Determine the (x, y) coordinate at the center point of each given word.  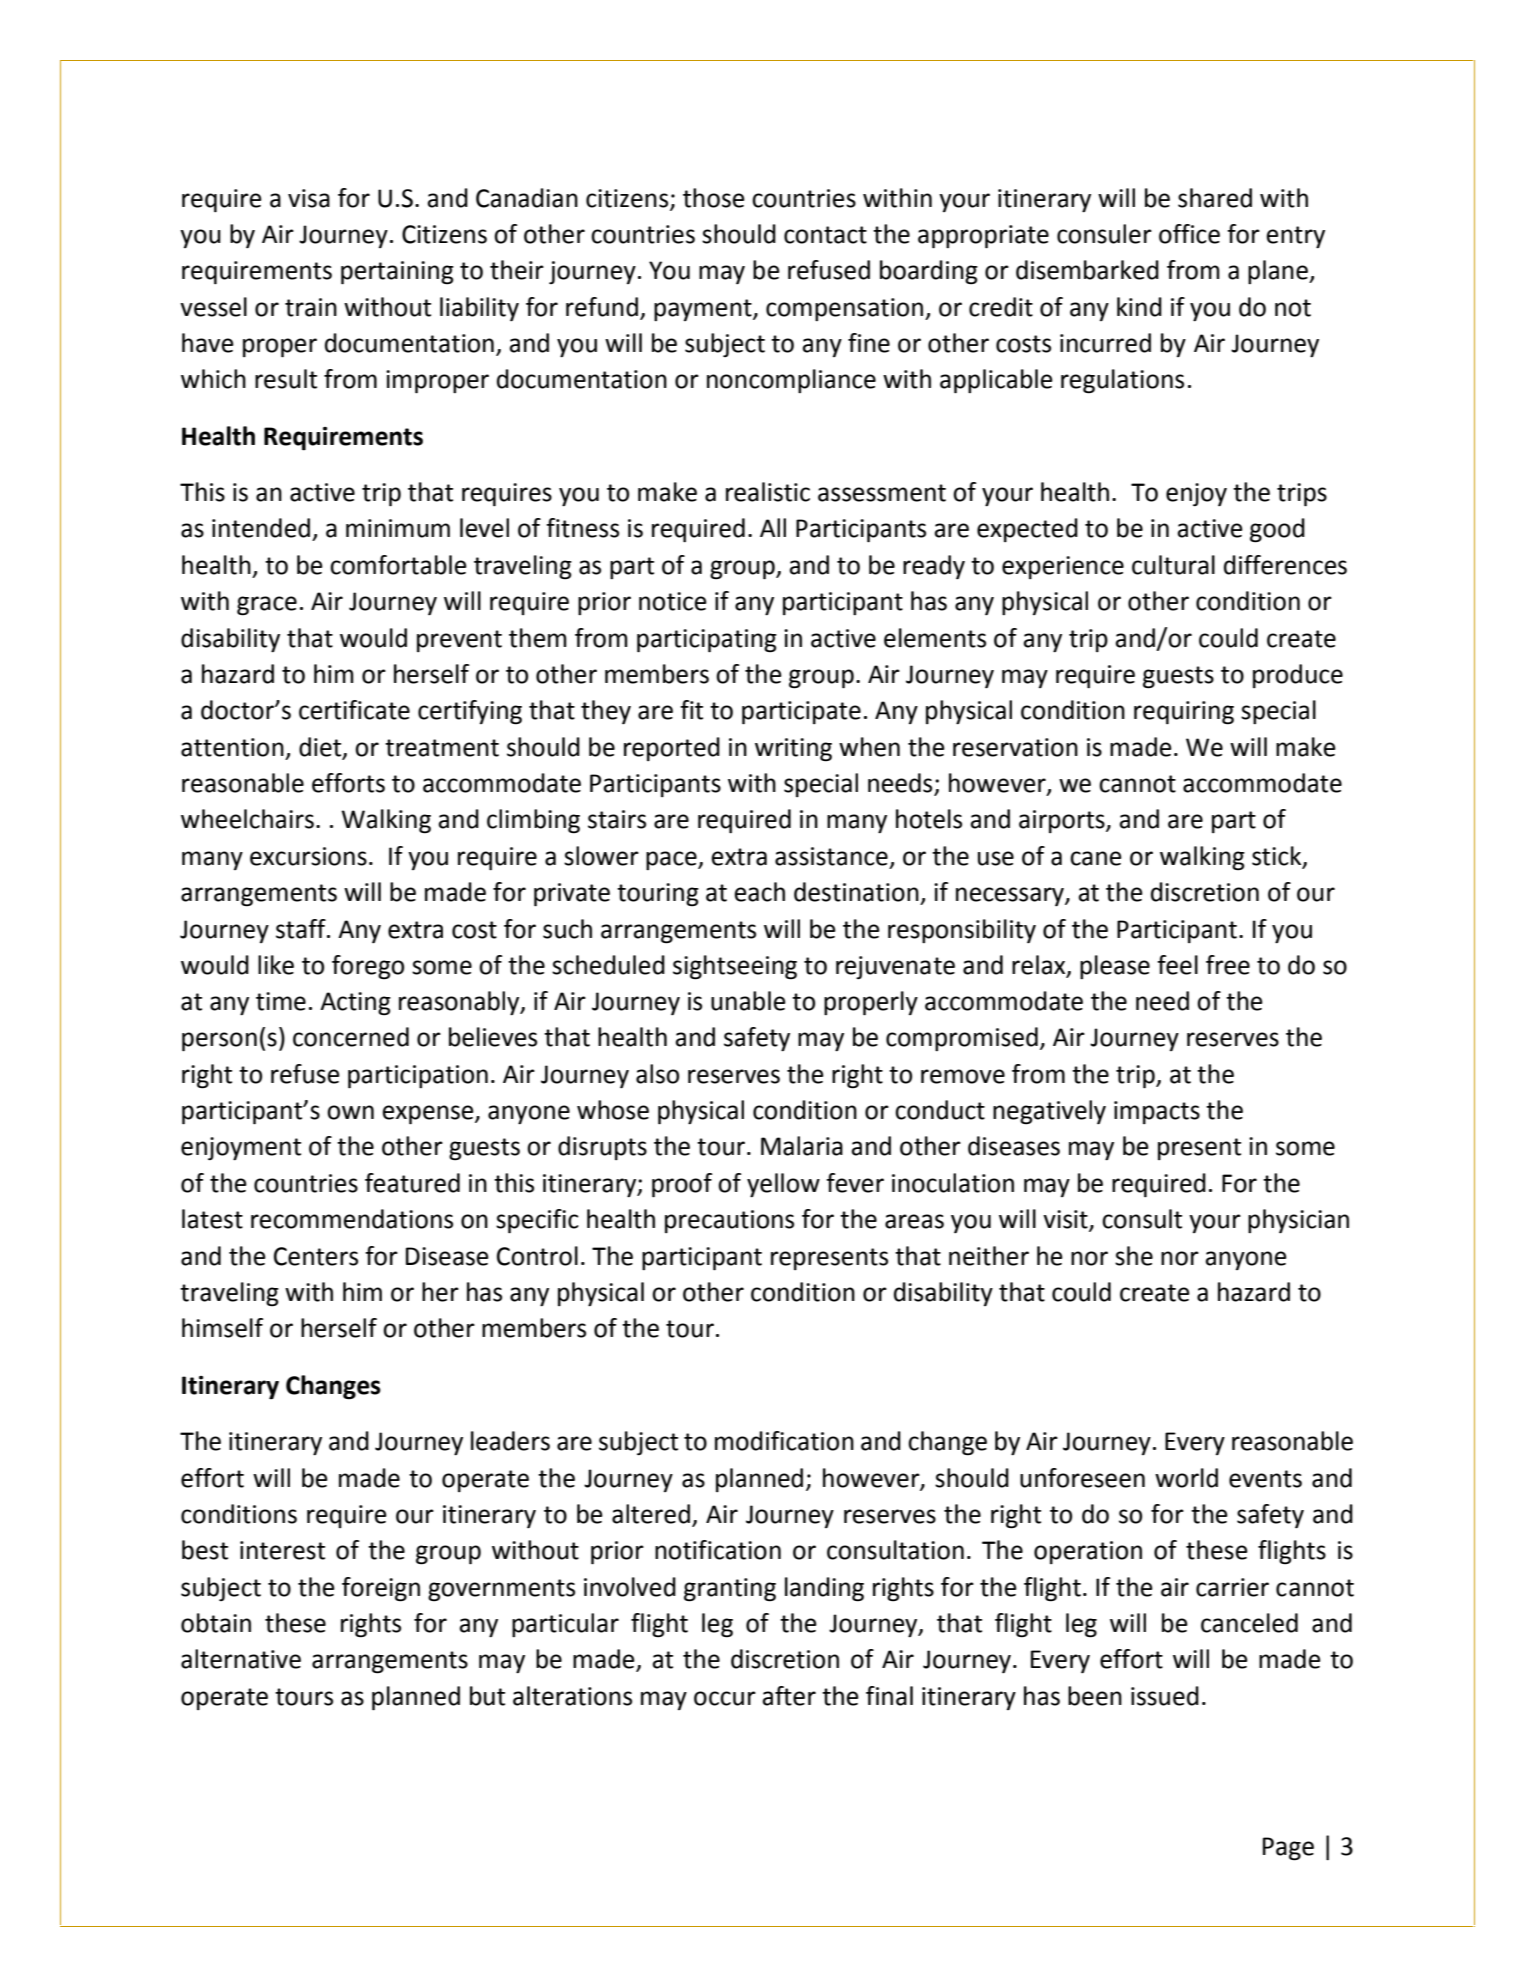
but (487, 1696)
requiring (1184, 713)
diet (321, 747)
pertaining (397, 273)
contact (825, 235)
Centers (316, 1256)
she (1134, 1256)
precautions (729, 1221)
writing (793, 750)
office (1189, 234)
